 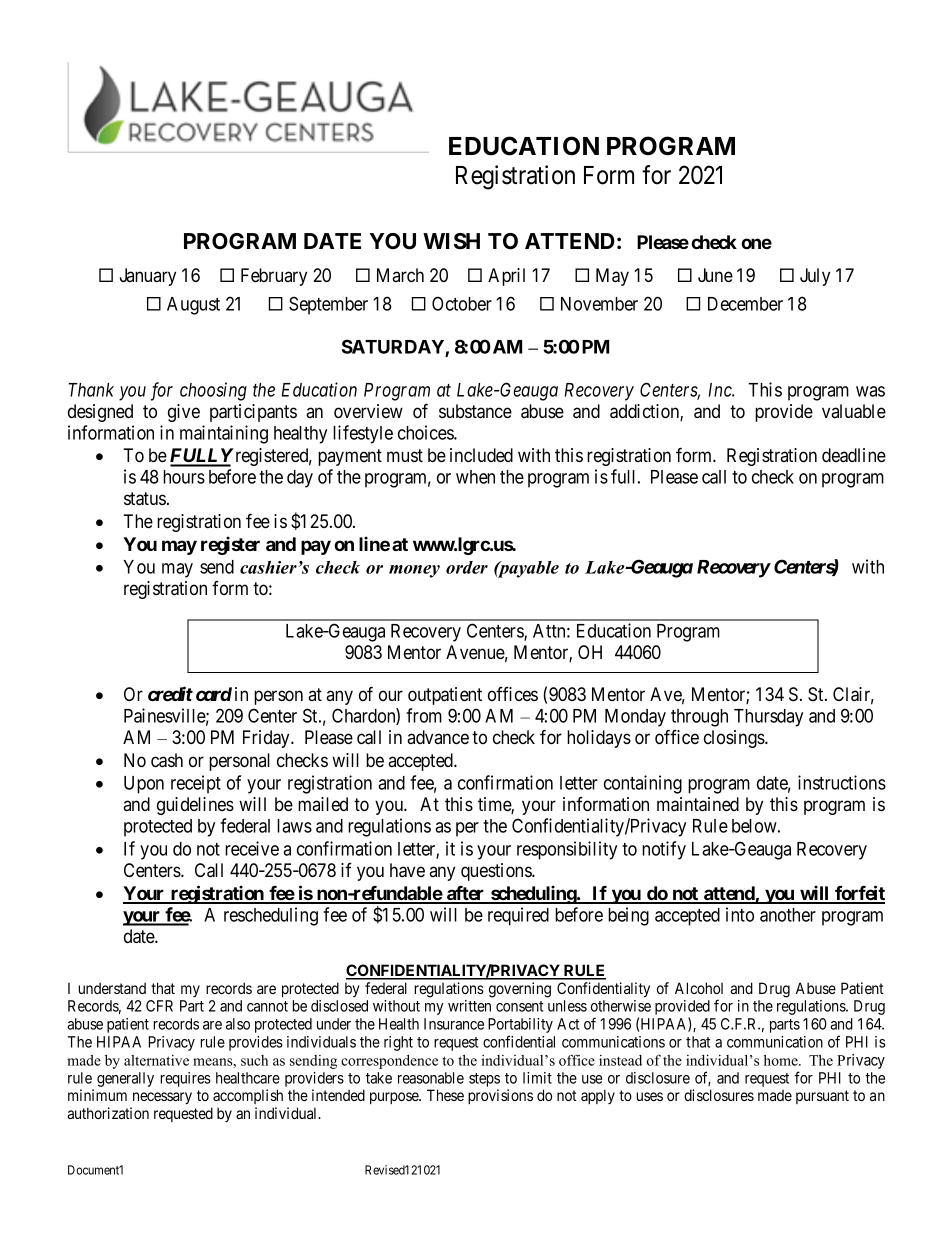 I want to click on from, so click(x=424, y=715).
